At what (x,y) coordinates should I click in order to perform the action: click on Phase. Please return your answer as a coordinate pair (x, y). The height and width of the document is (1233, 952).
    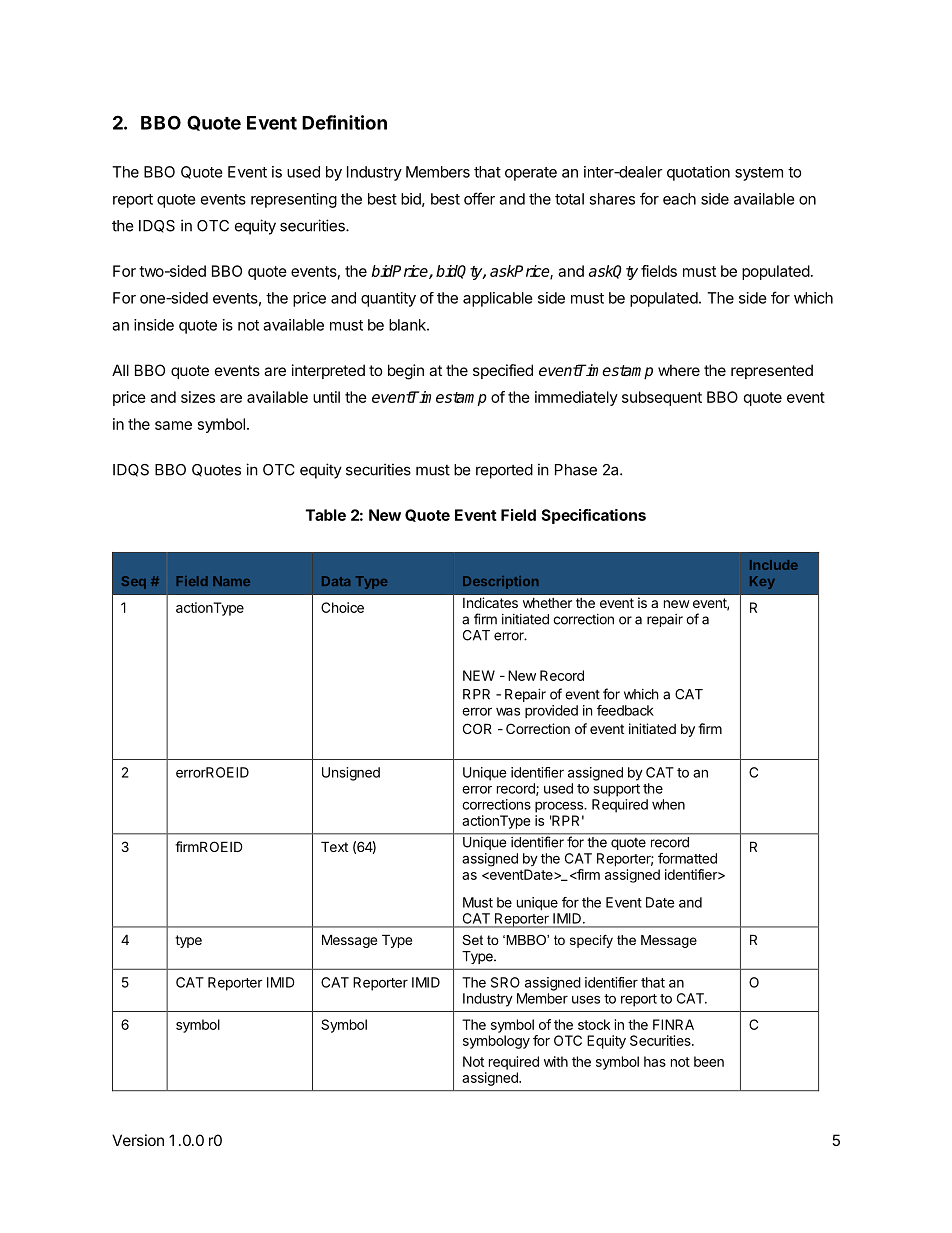
    Looking at the image, I should click on (576, 470).
